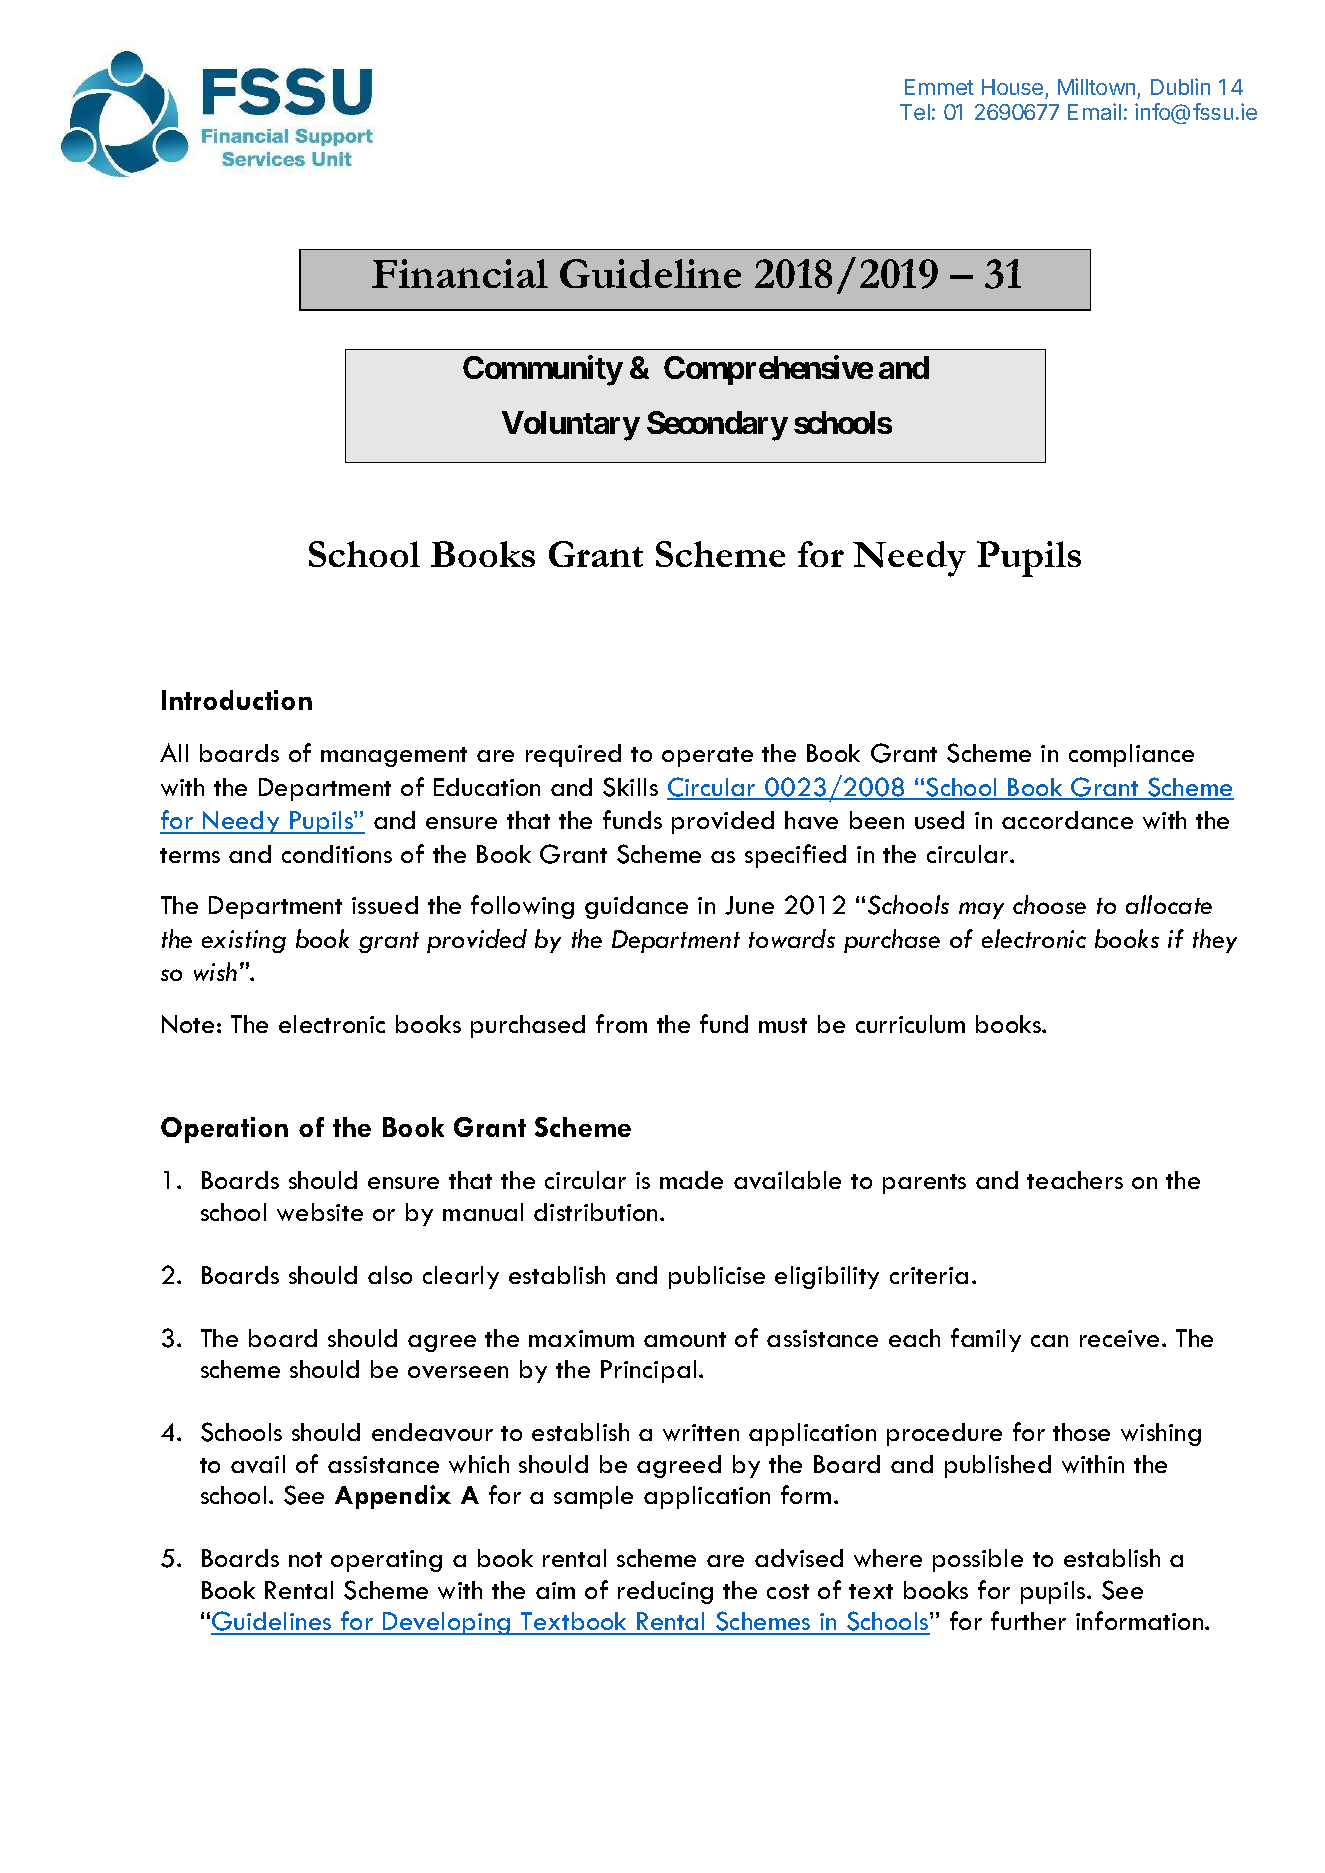 This image has width=1325, height=1873. Describe the element at coordinates (915, 112) in the image. I see `Tel` at that location.
